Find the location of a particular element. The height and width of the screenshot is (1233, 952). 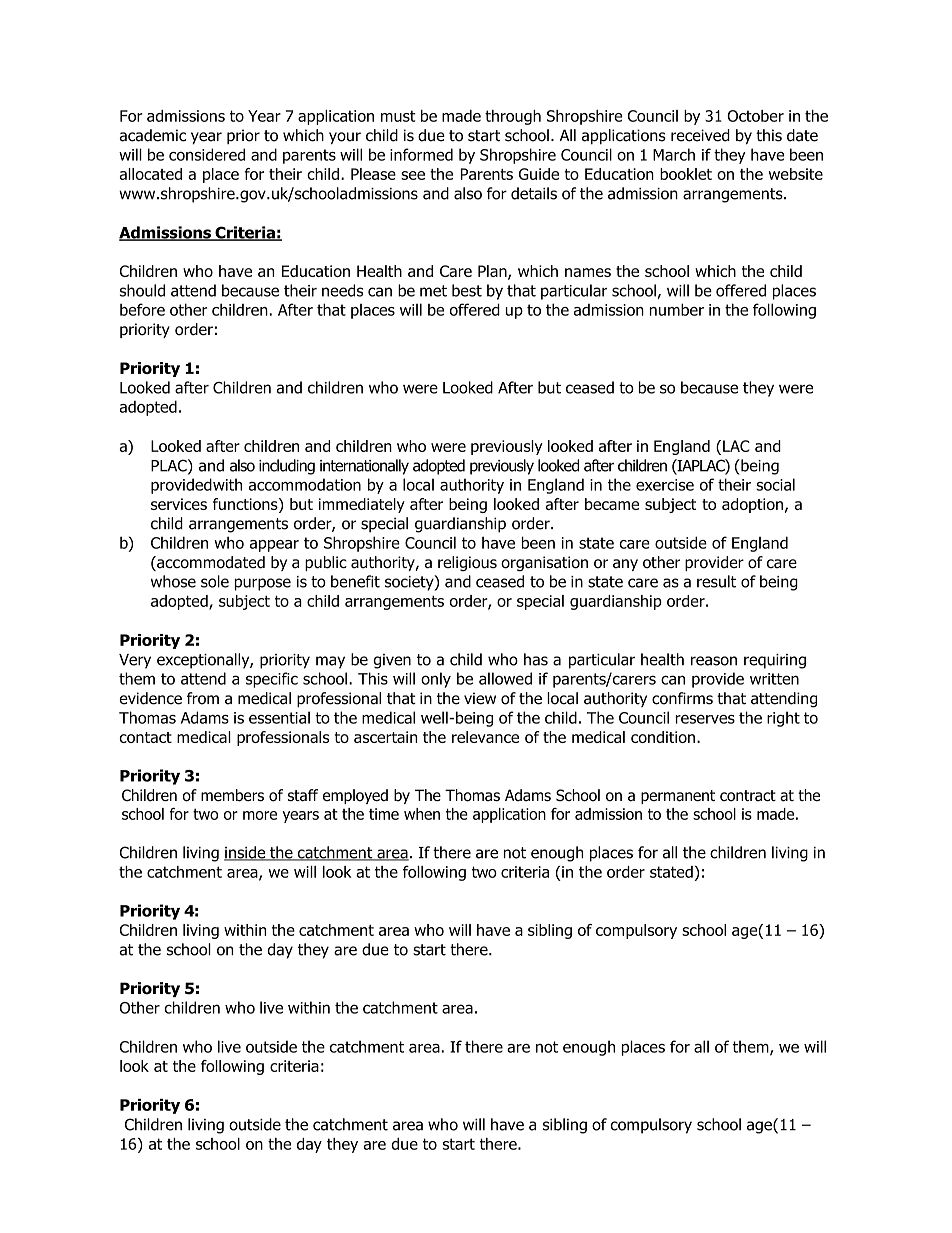

internationally is located at coordinates (364, 467).
